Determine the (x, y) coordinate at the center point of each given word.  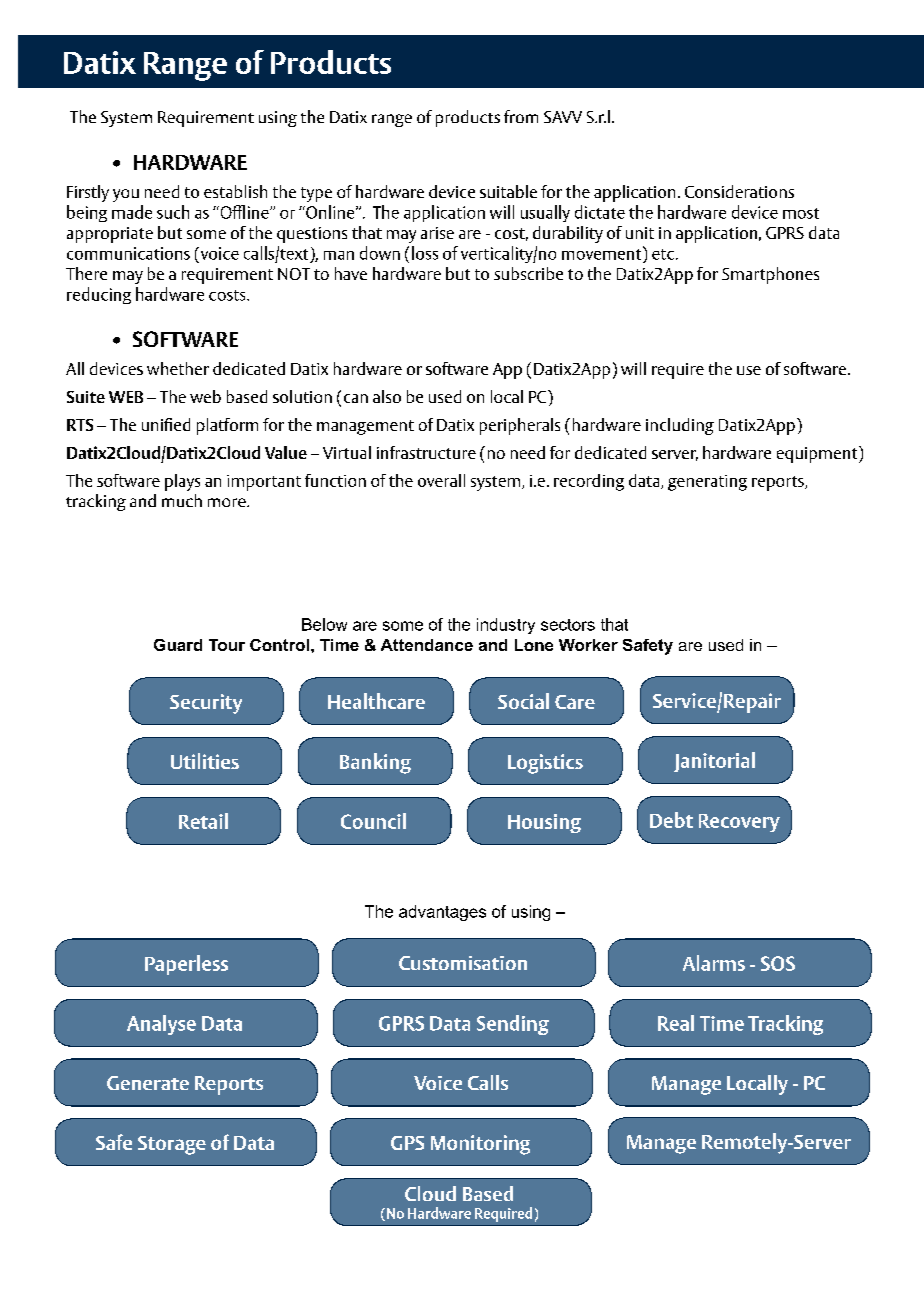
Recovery (739, 823)
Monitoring (480, 1145)
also (387, 396)
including (680, 426)
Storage (172, 1145)
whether (178, 368)
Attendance (427, 645)
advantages (442, 913)
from (521, 116)
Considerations (739, 191)
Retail (203, 821)
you (126, 195)
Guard (178, 645)
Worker (588, 645)
